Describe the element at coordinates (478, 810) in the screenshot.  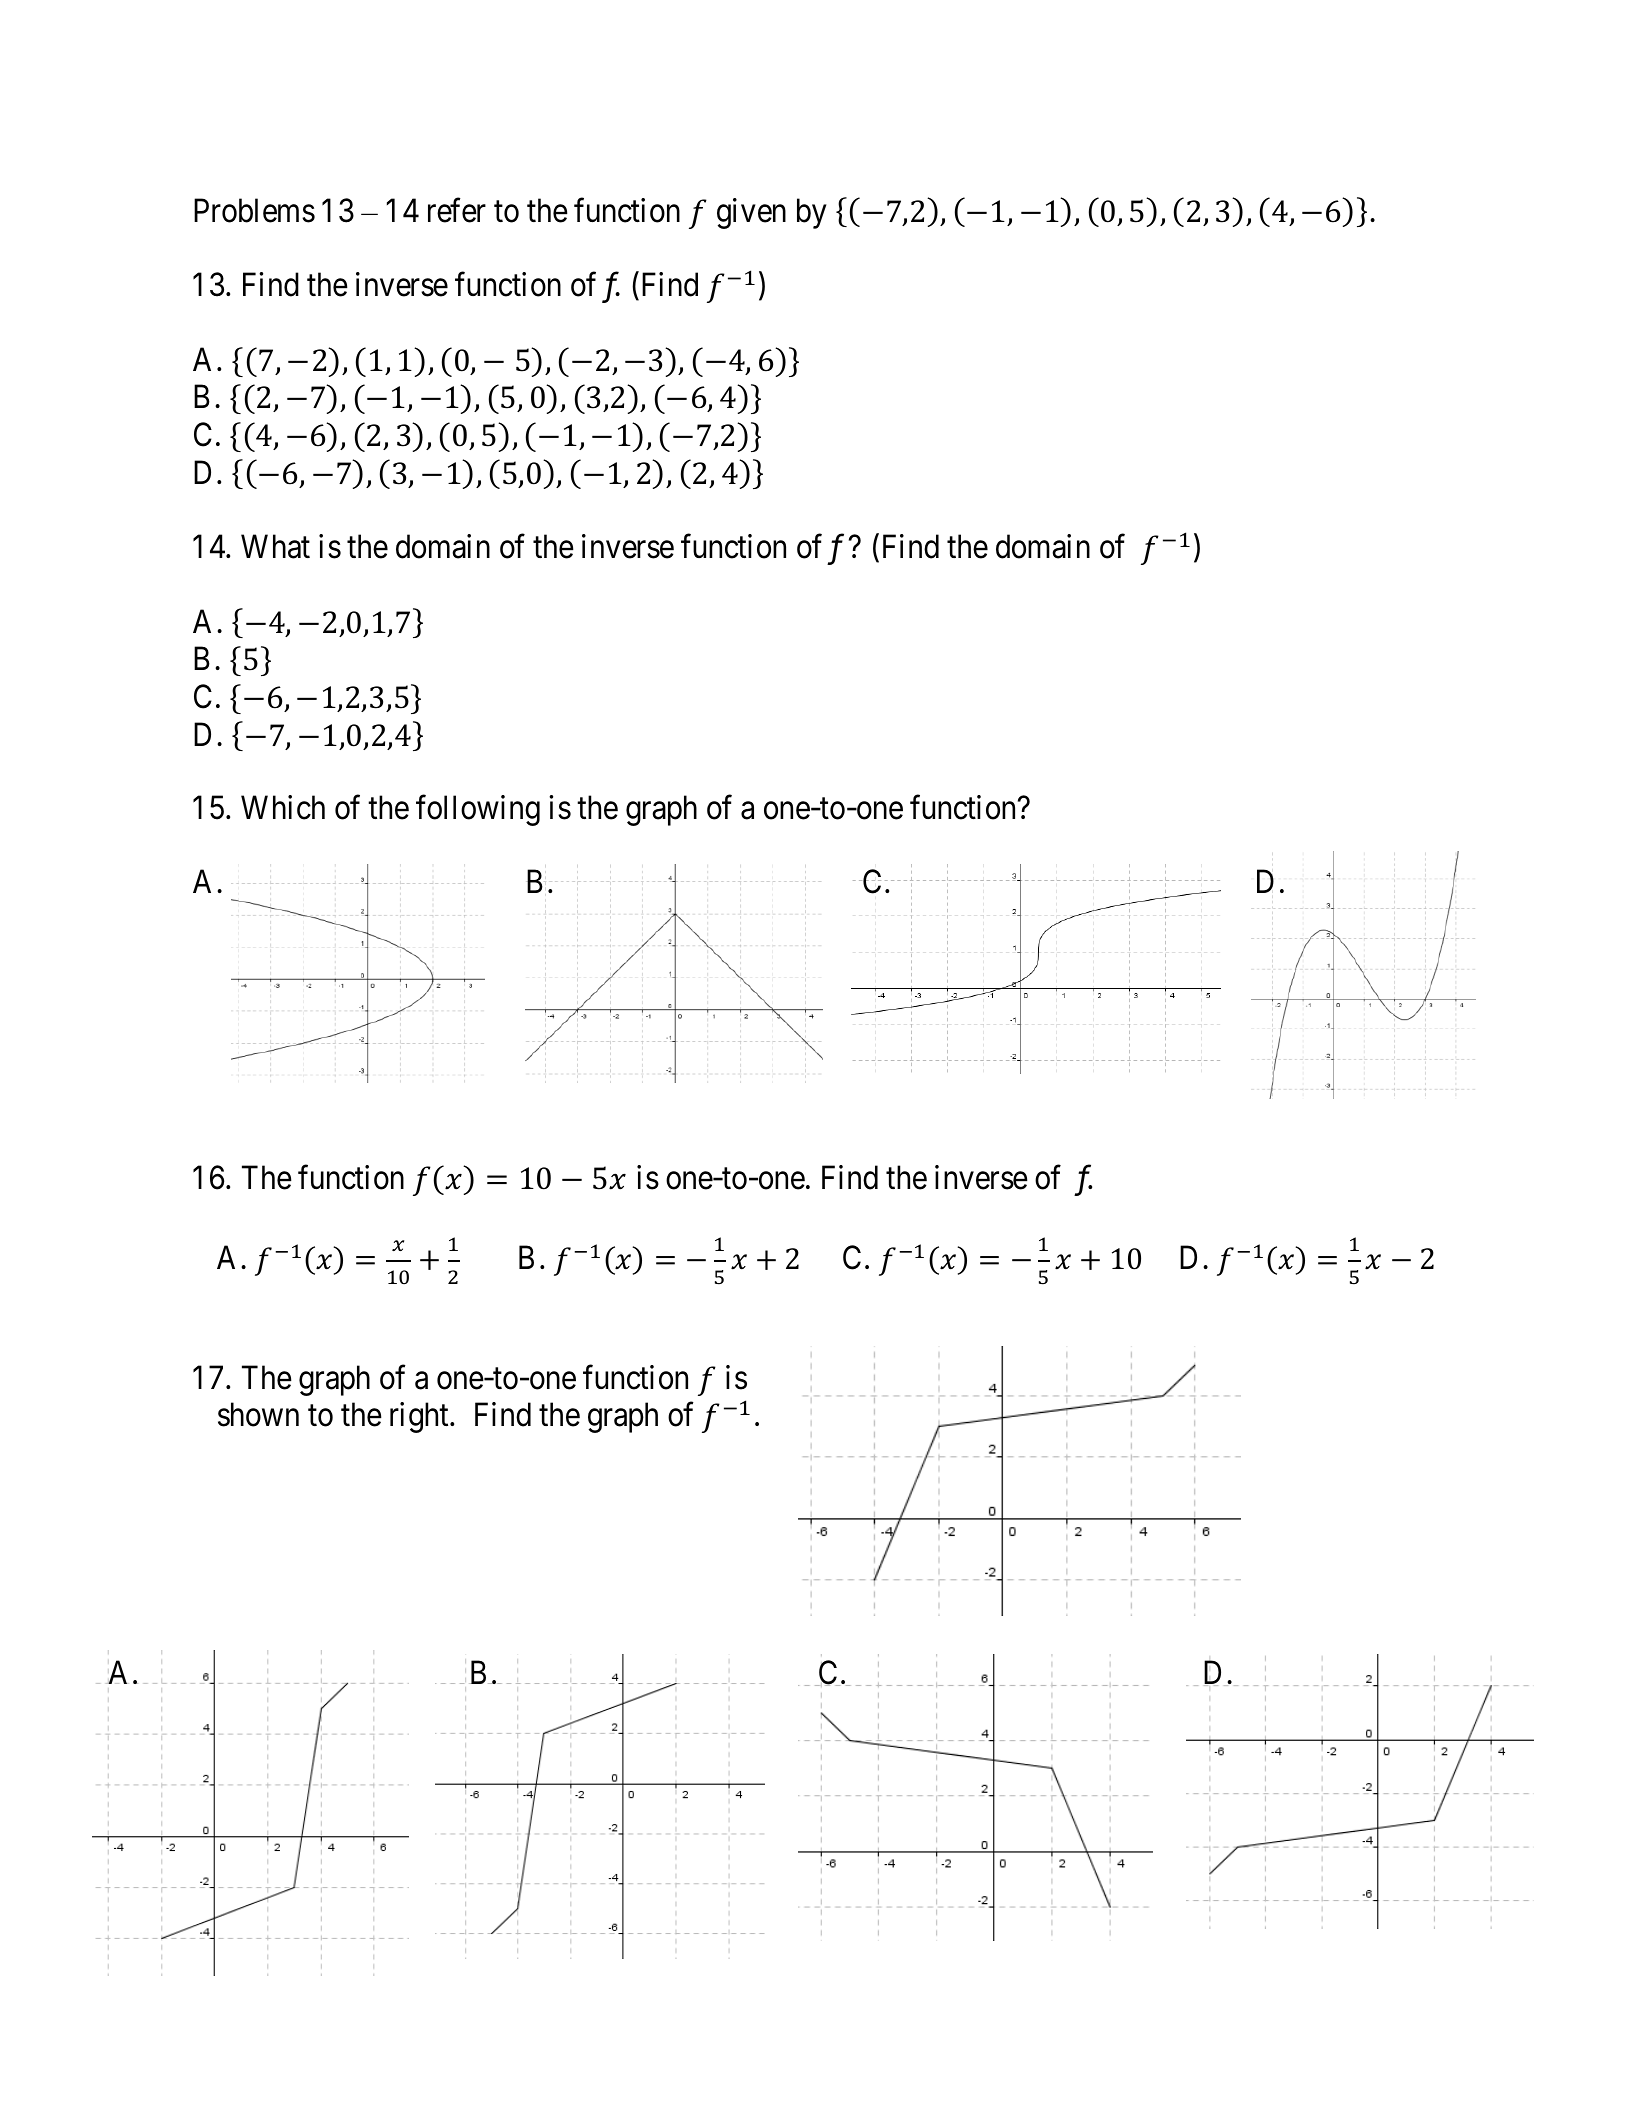
I see `following` at that location.
